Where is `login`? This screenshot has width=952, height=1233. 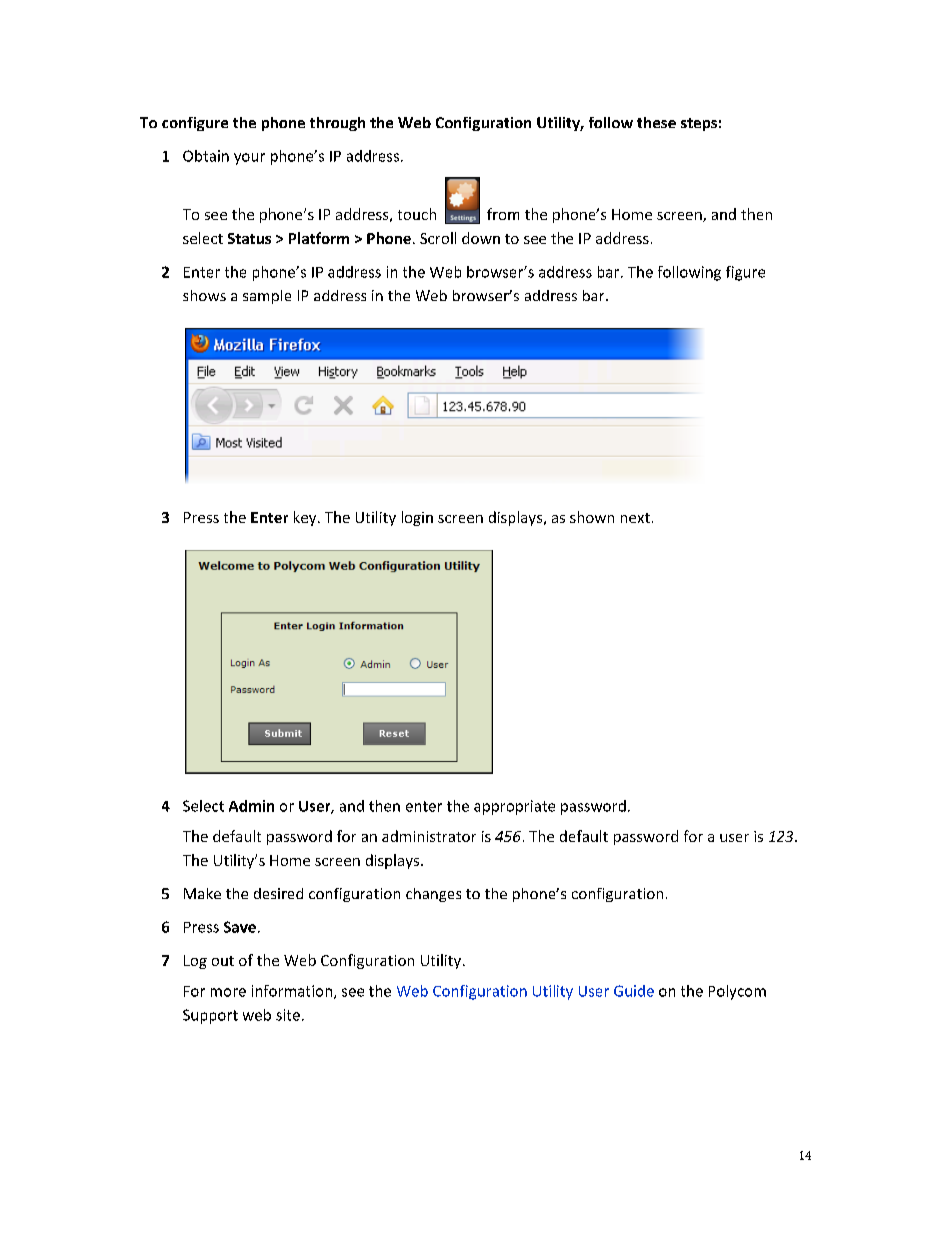 login is located at coordinates (417, 518).
